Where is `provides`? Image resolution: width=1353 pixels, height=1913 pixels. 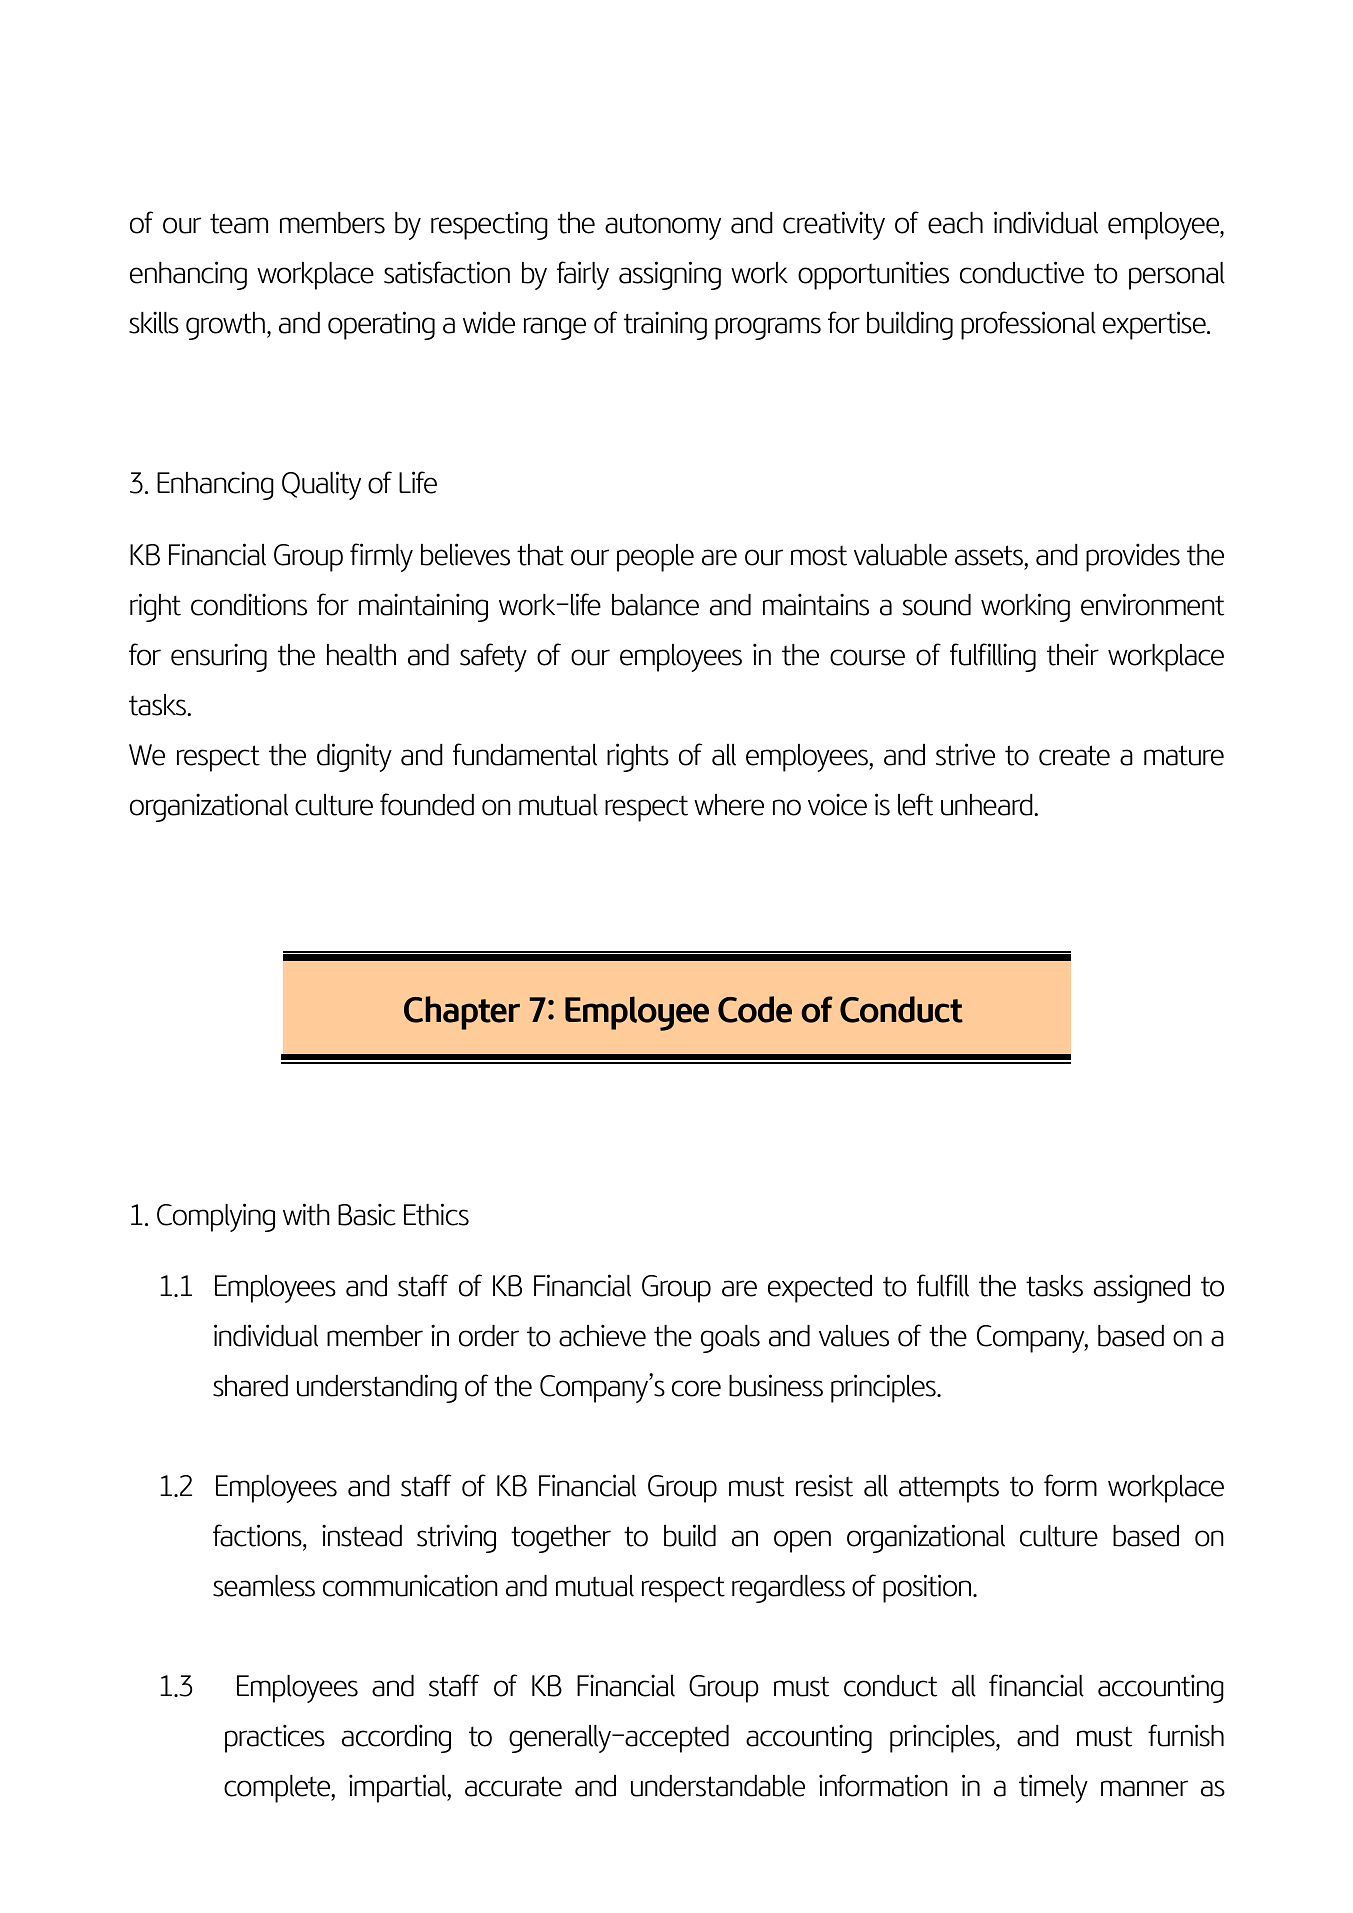
provides is located at coordinates (1133, 557).
